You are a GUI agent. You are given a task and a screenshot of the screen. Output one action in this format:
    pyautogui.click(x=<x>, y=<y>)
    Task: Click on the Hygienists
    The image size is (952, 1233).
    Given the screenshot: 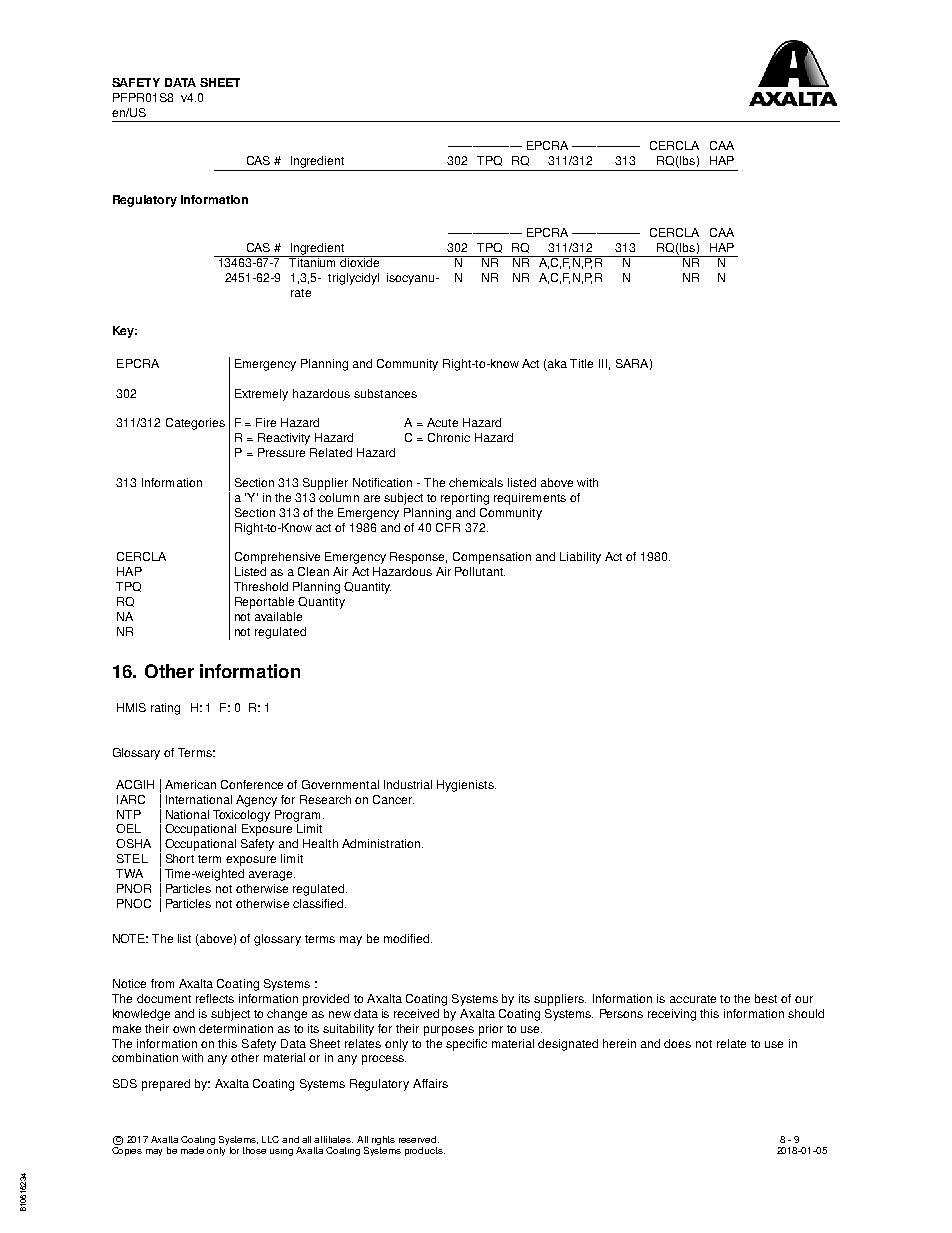 What is the action you would take?
    pyautogui.click(x=466, y=786)
